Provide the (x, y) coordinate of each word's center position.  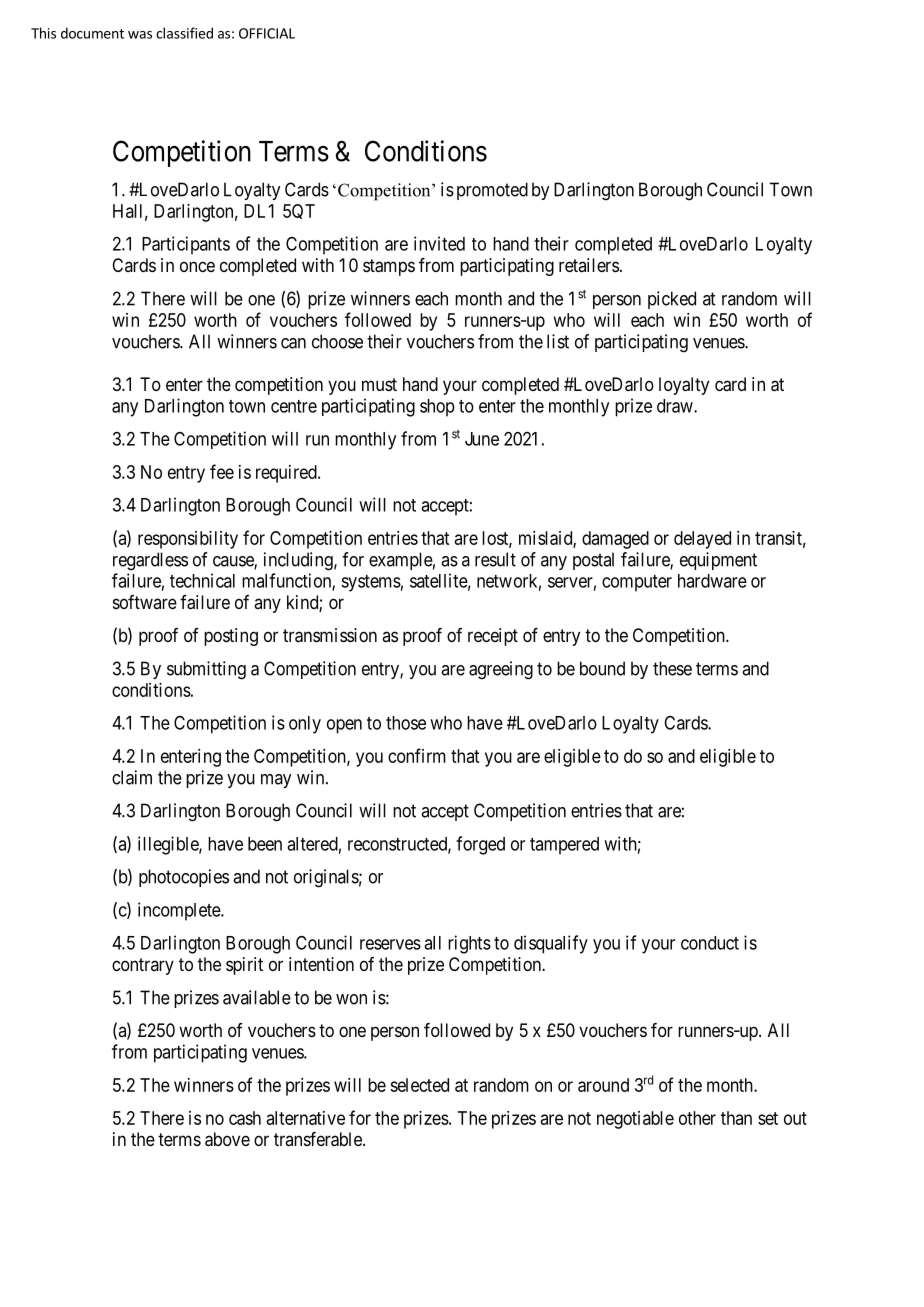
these (672, 668)
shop (437, 408)
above (227, 1139)
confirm (417, 755)
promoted (492, 191)
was (140, 35)
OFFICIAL (267, 33)
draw (676, 406)
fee (222, 471)
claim (132, 777)
